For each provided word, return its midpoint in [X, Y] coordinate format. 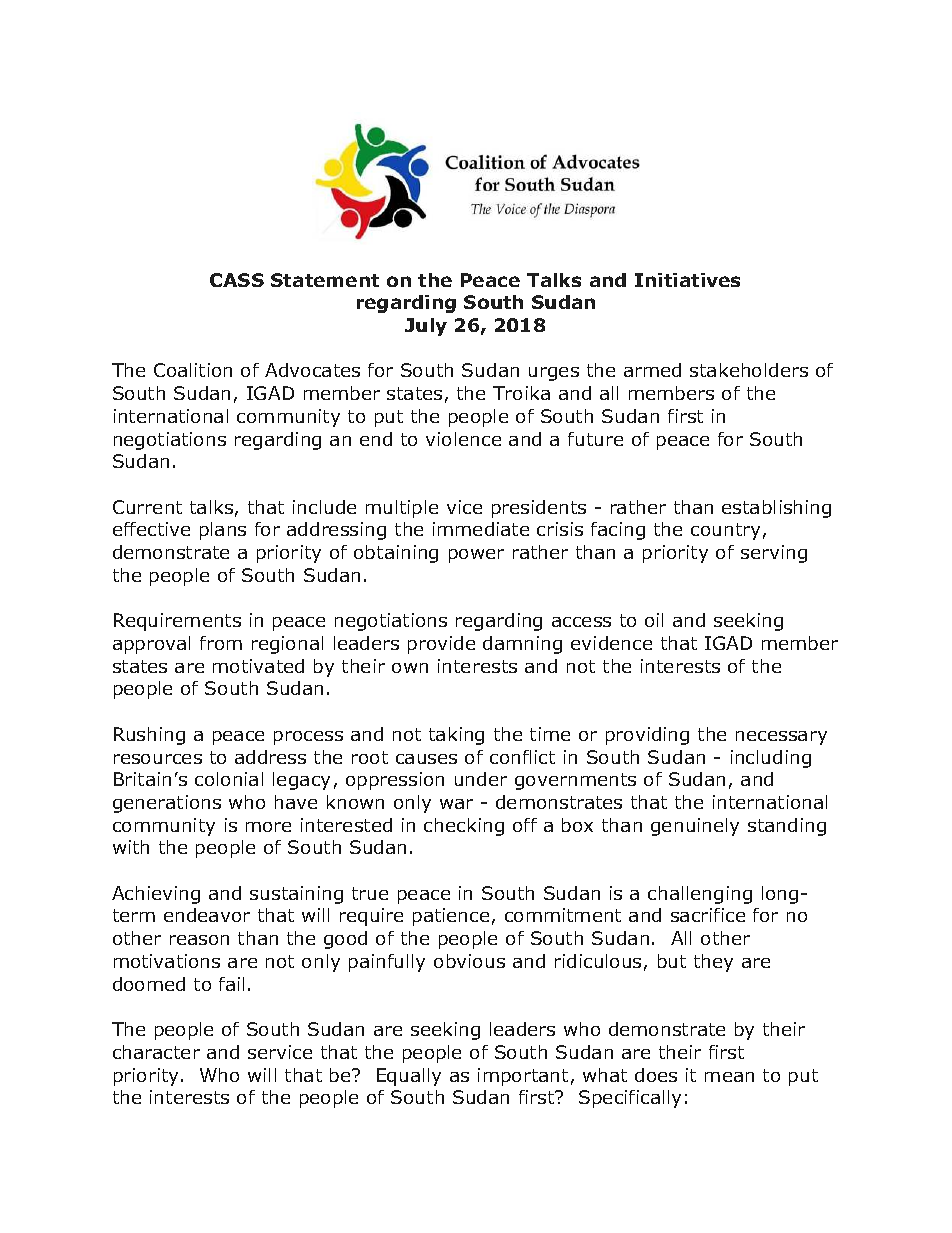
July [426, 327]
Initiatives [687, 280]
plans [223, 531]
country [725, 531]
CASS [237, 280]
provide [441, 645]
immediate [481, 529]
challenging [700, 895]
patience [451, 917]
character [156, 1052]
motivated [258, 666]
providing [647, 736]
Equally [409, 1077]
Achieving [156, 895]
